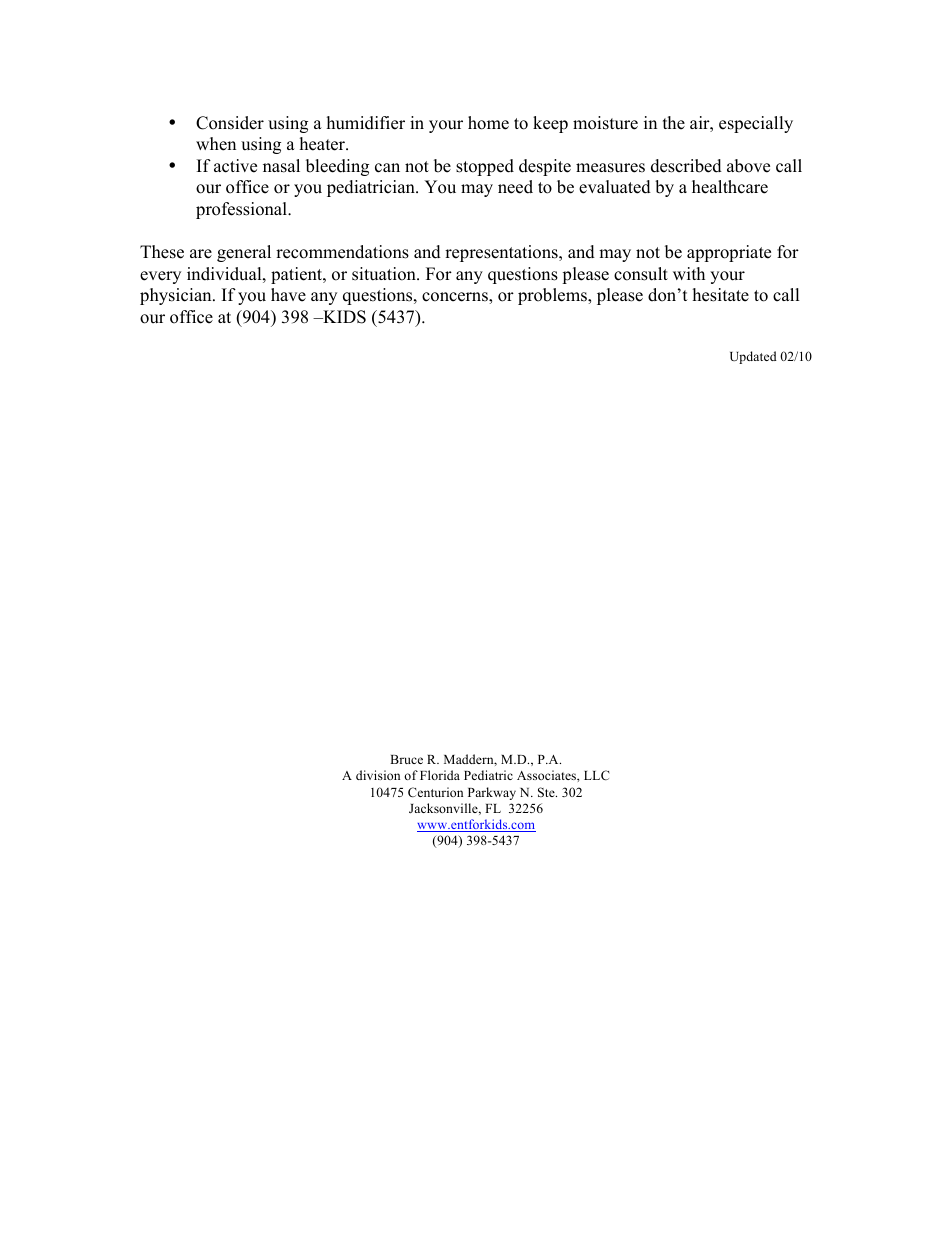 This screenshot has height=1233, width=952. What do you see at coordinates (597, 775) in the screenshot?
I see `LLC` at bounding box center [597, 775].
